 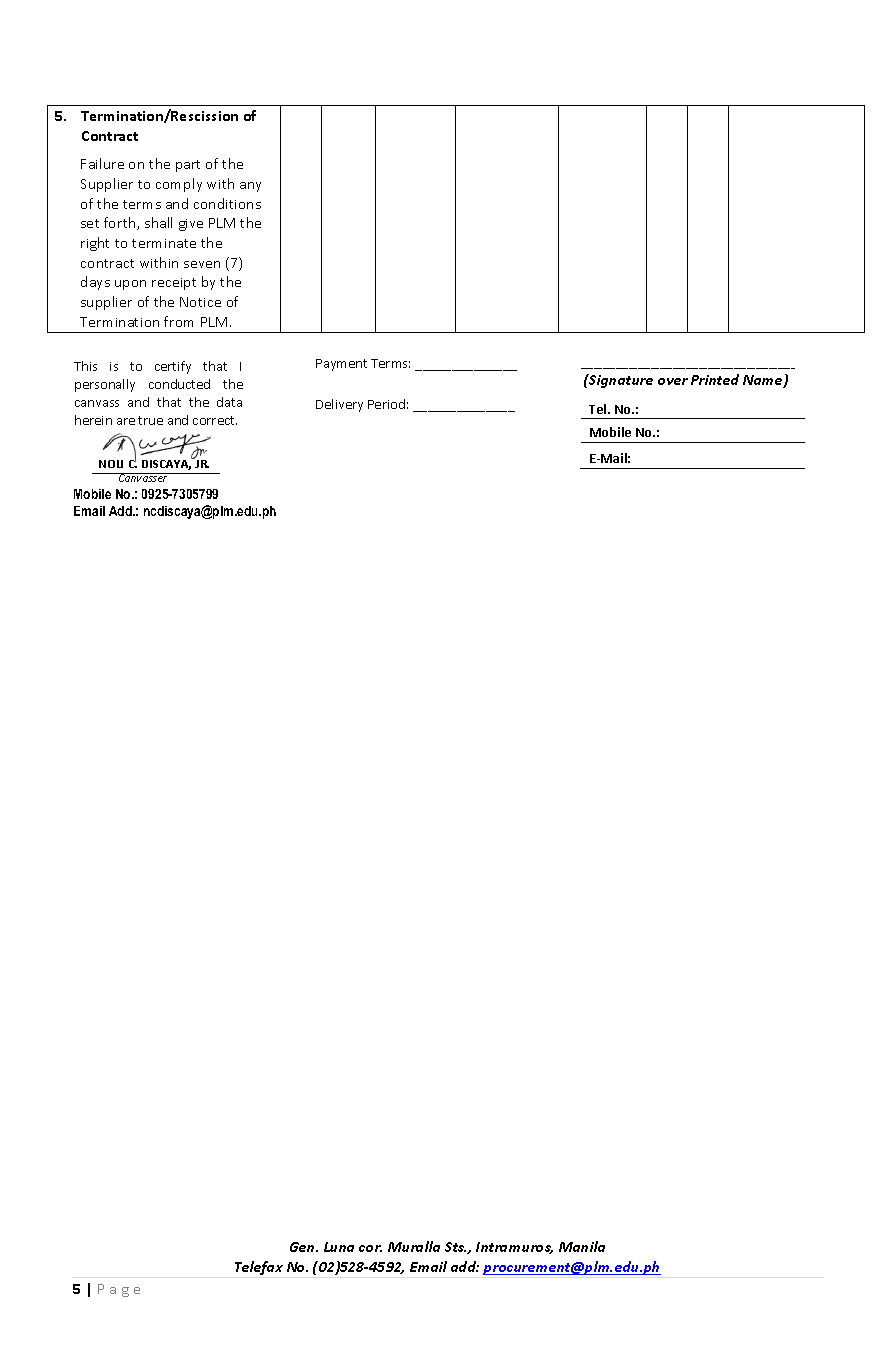 What do you see at coordinates (715, 379) in the page?
I see `Printed` at bounding box center [715, 379].
